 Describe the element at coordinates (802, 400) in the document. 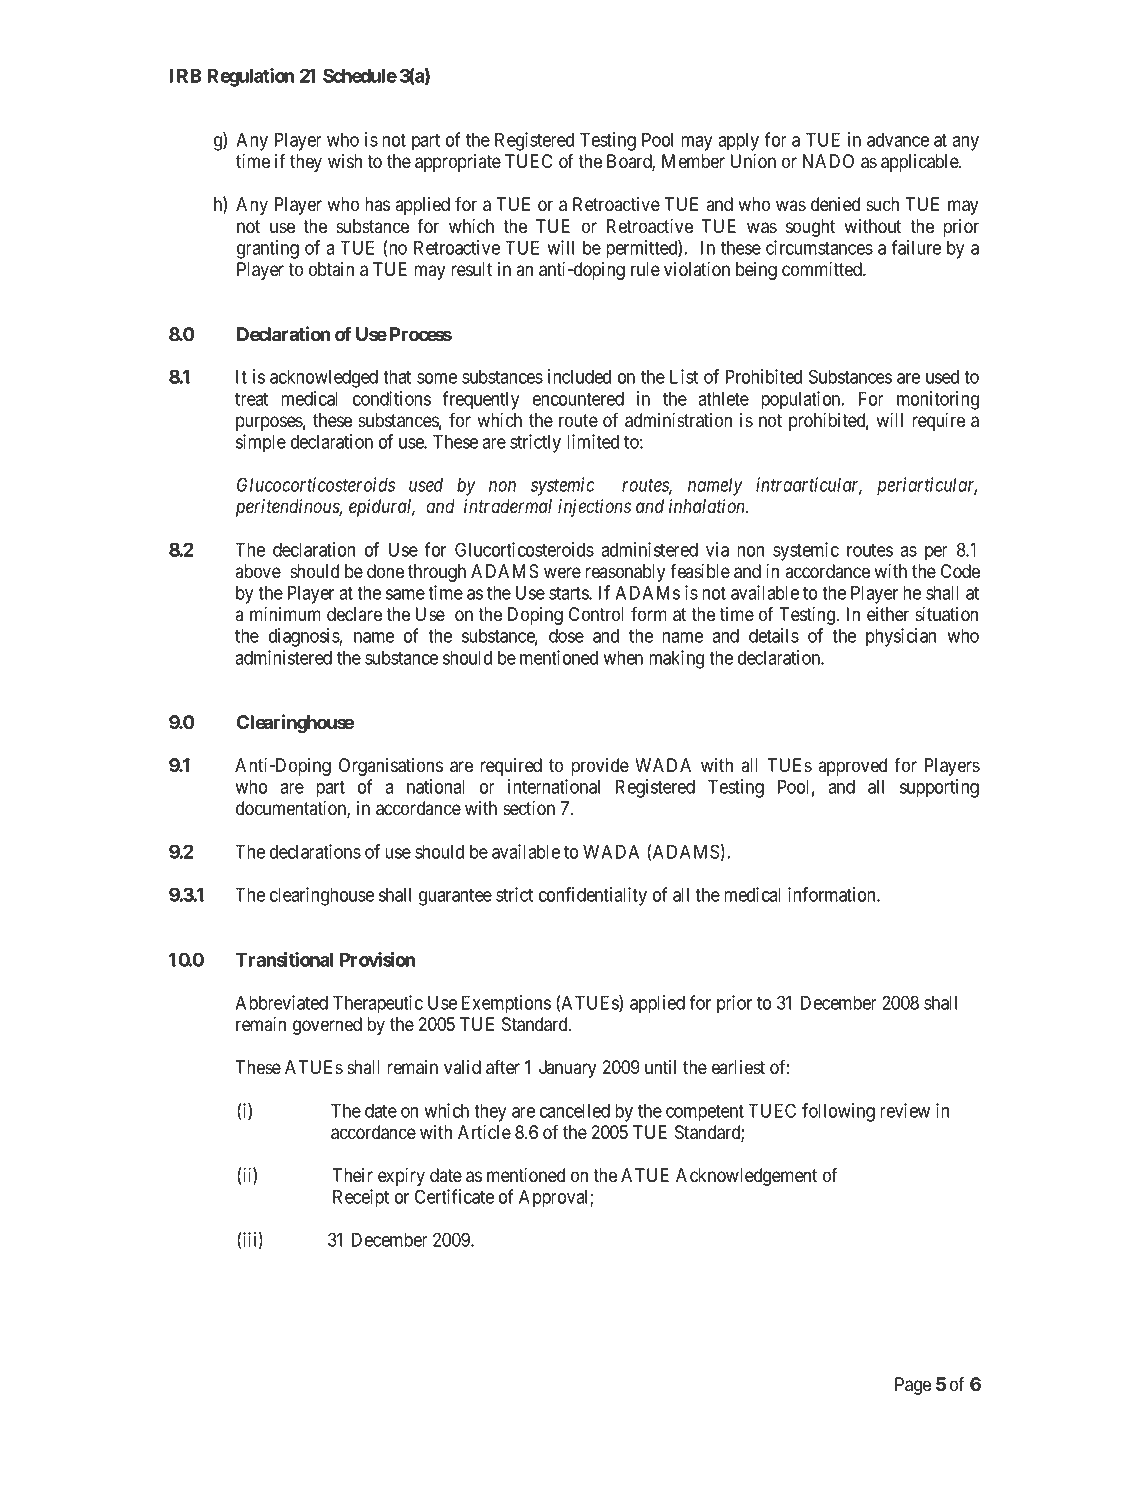

I see `population` at that location.
